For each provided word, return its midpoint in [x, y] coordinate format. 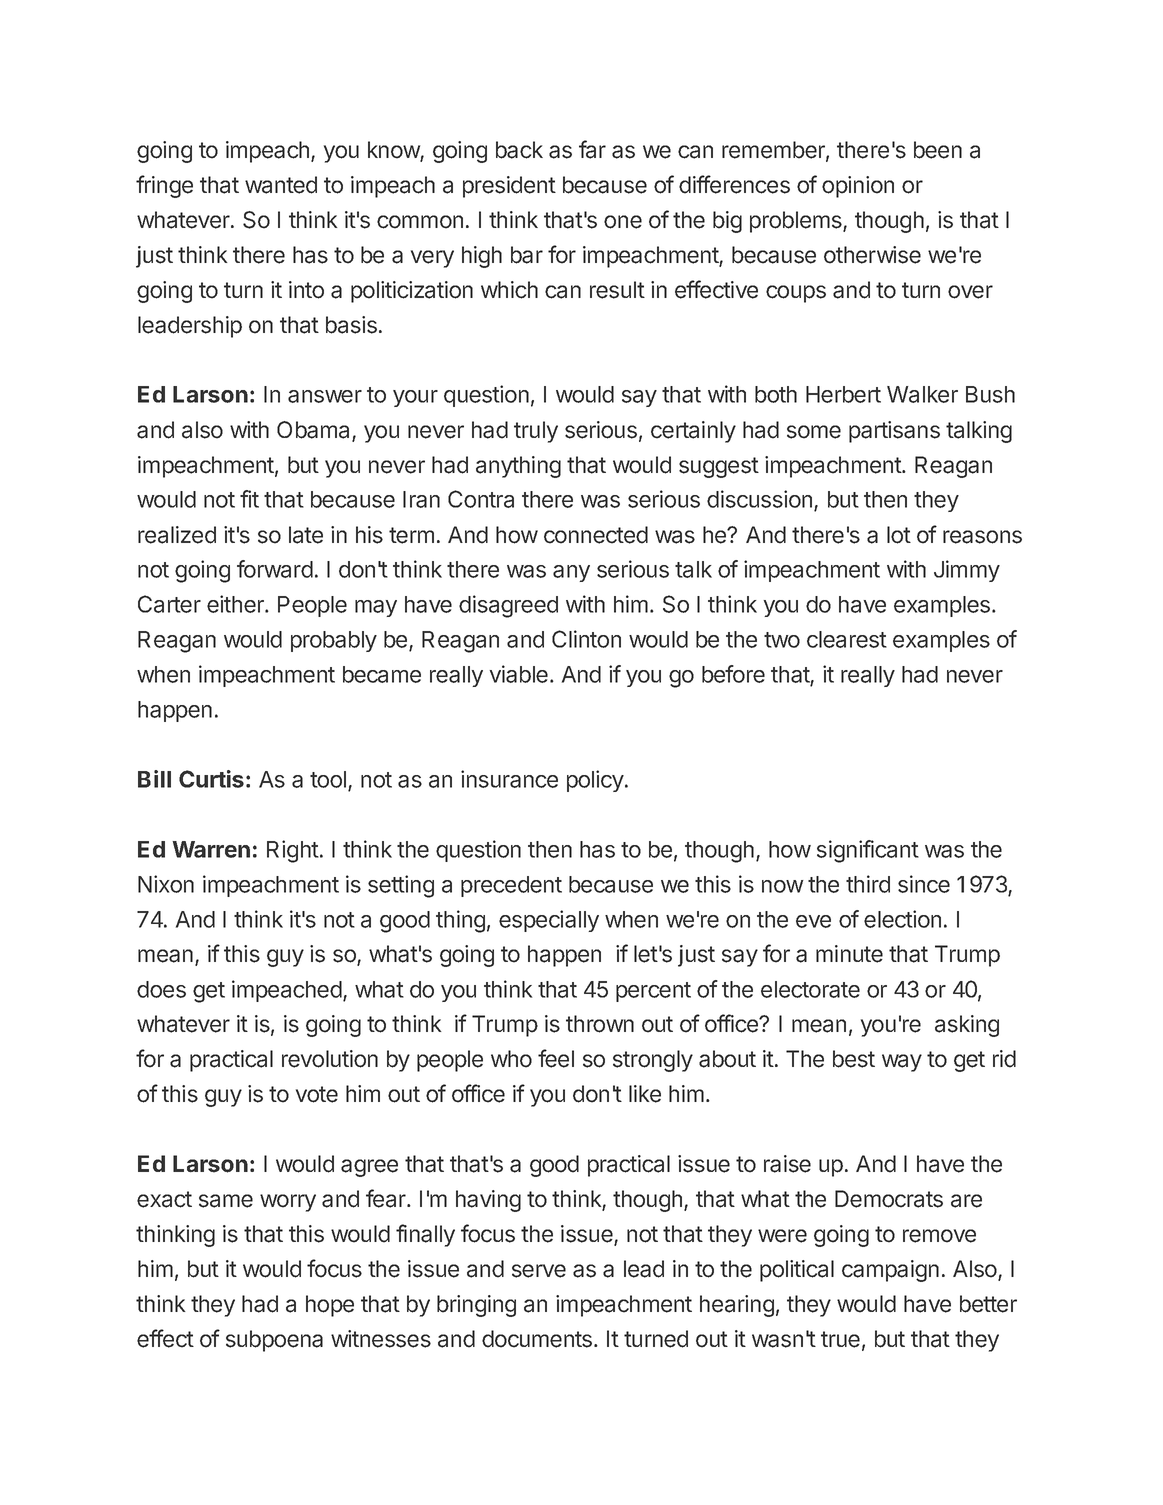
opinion [858, 187]
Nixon [166, 884]
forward [275, 569]
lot [899, 535]
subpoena [274, 1341]
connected [596, 535]
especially [549, 921]
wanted [281, 185]
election [902, 919]
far [592, 149]
